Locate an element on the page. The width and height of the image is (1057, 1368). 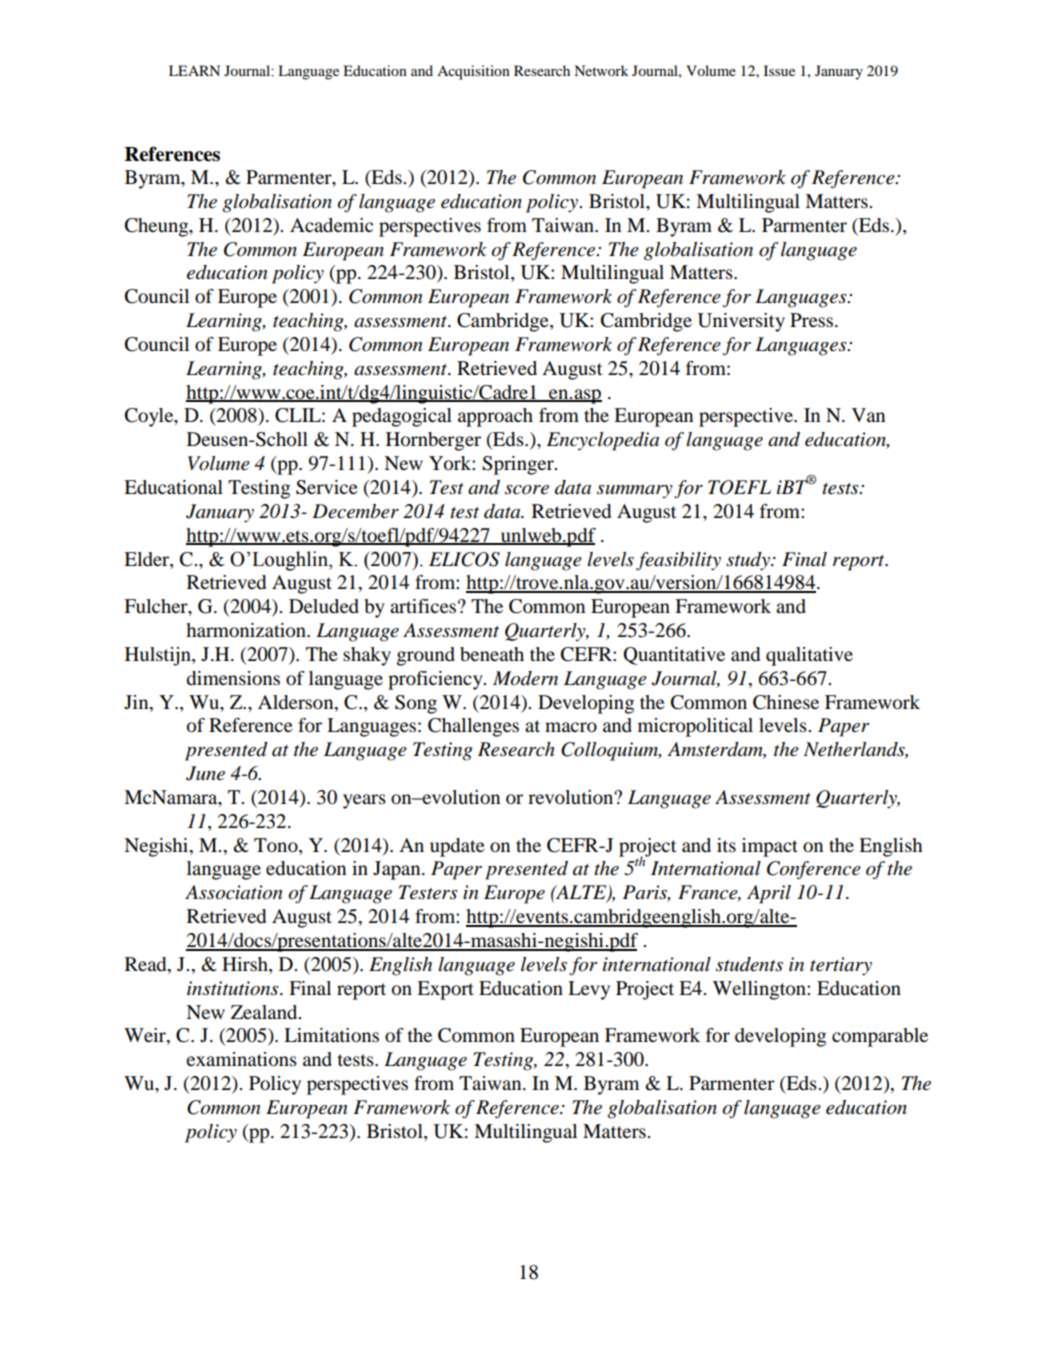
study is located at coordinates (749, 561).
